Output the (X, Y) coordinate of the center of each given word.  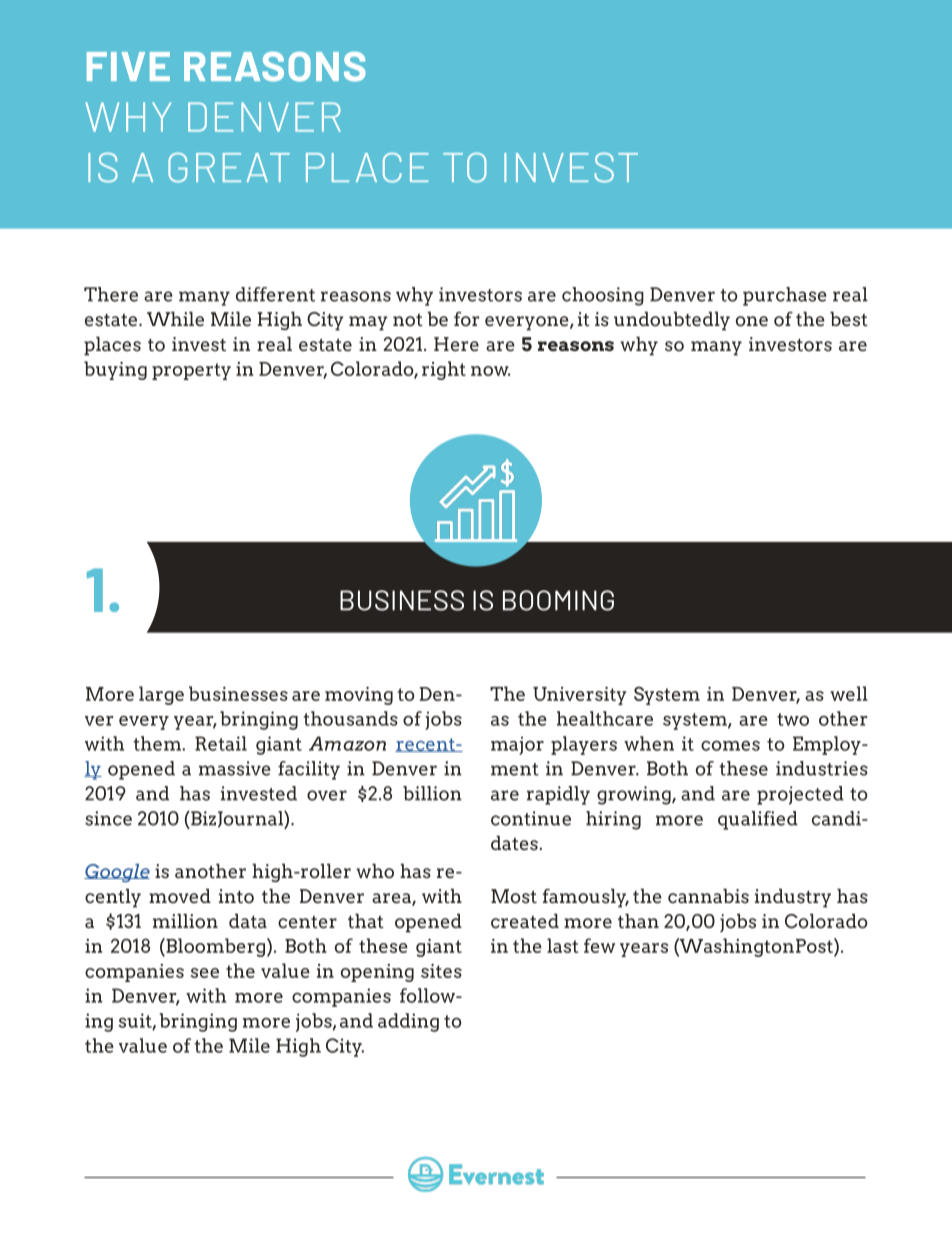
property (191, 371)
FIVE (128, 66)
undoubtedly (672, 321)
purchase (785, 296)
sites (441, 971)
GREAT (229, 168)
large (161, 695)
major (517, 746)
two (793, 719)
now (490, 371)
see (205, 973)
